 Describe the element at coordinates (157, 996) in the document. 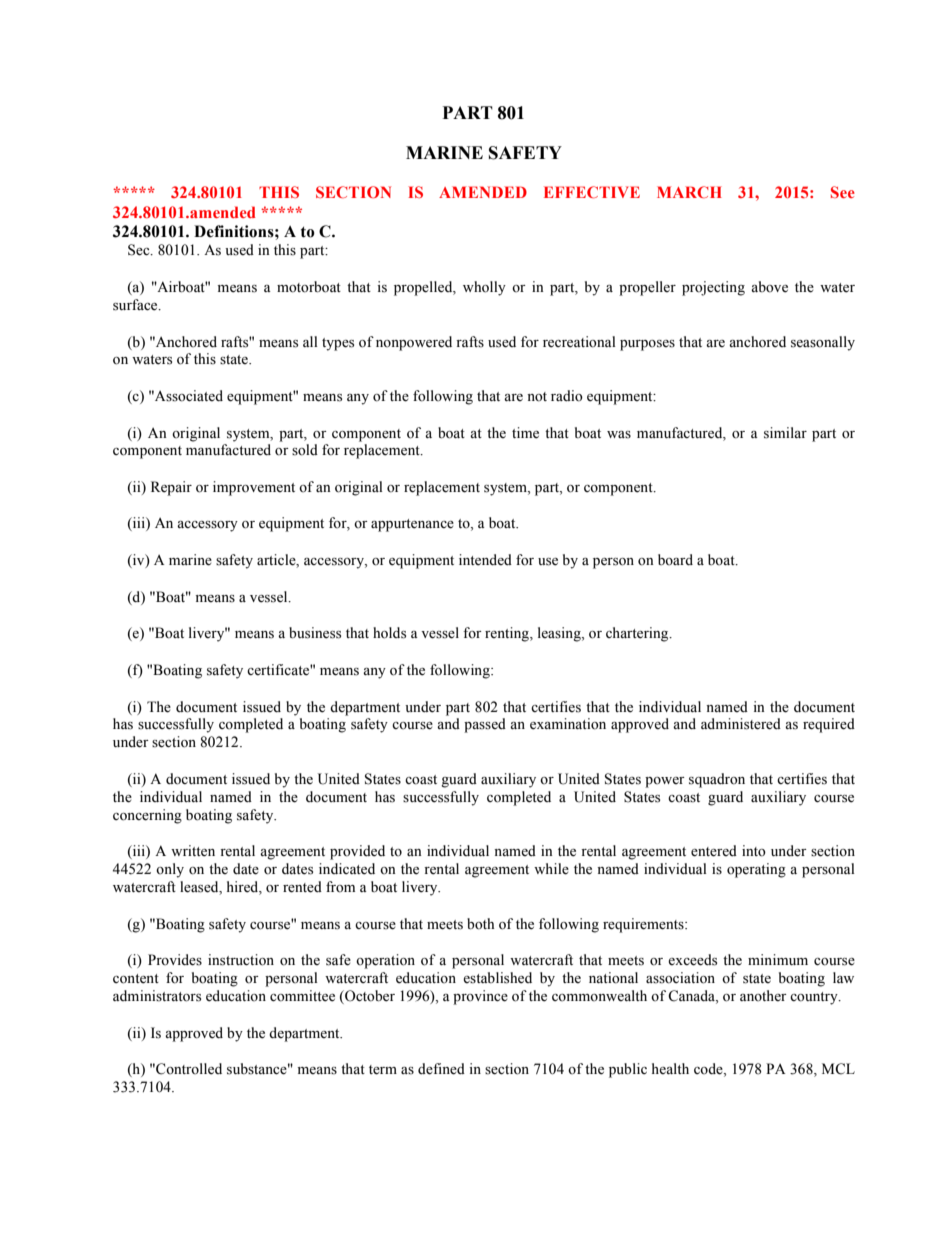

I see `administrators` at that location.
